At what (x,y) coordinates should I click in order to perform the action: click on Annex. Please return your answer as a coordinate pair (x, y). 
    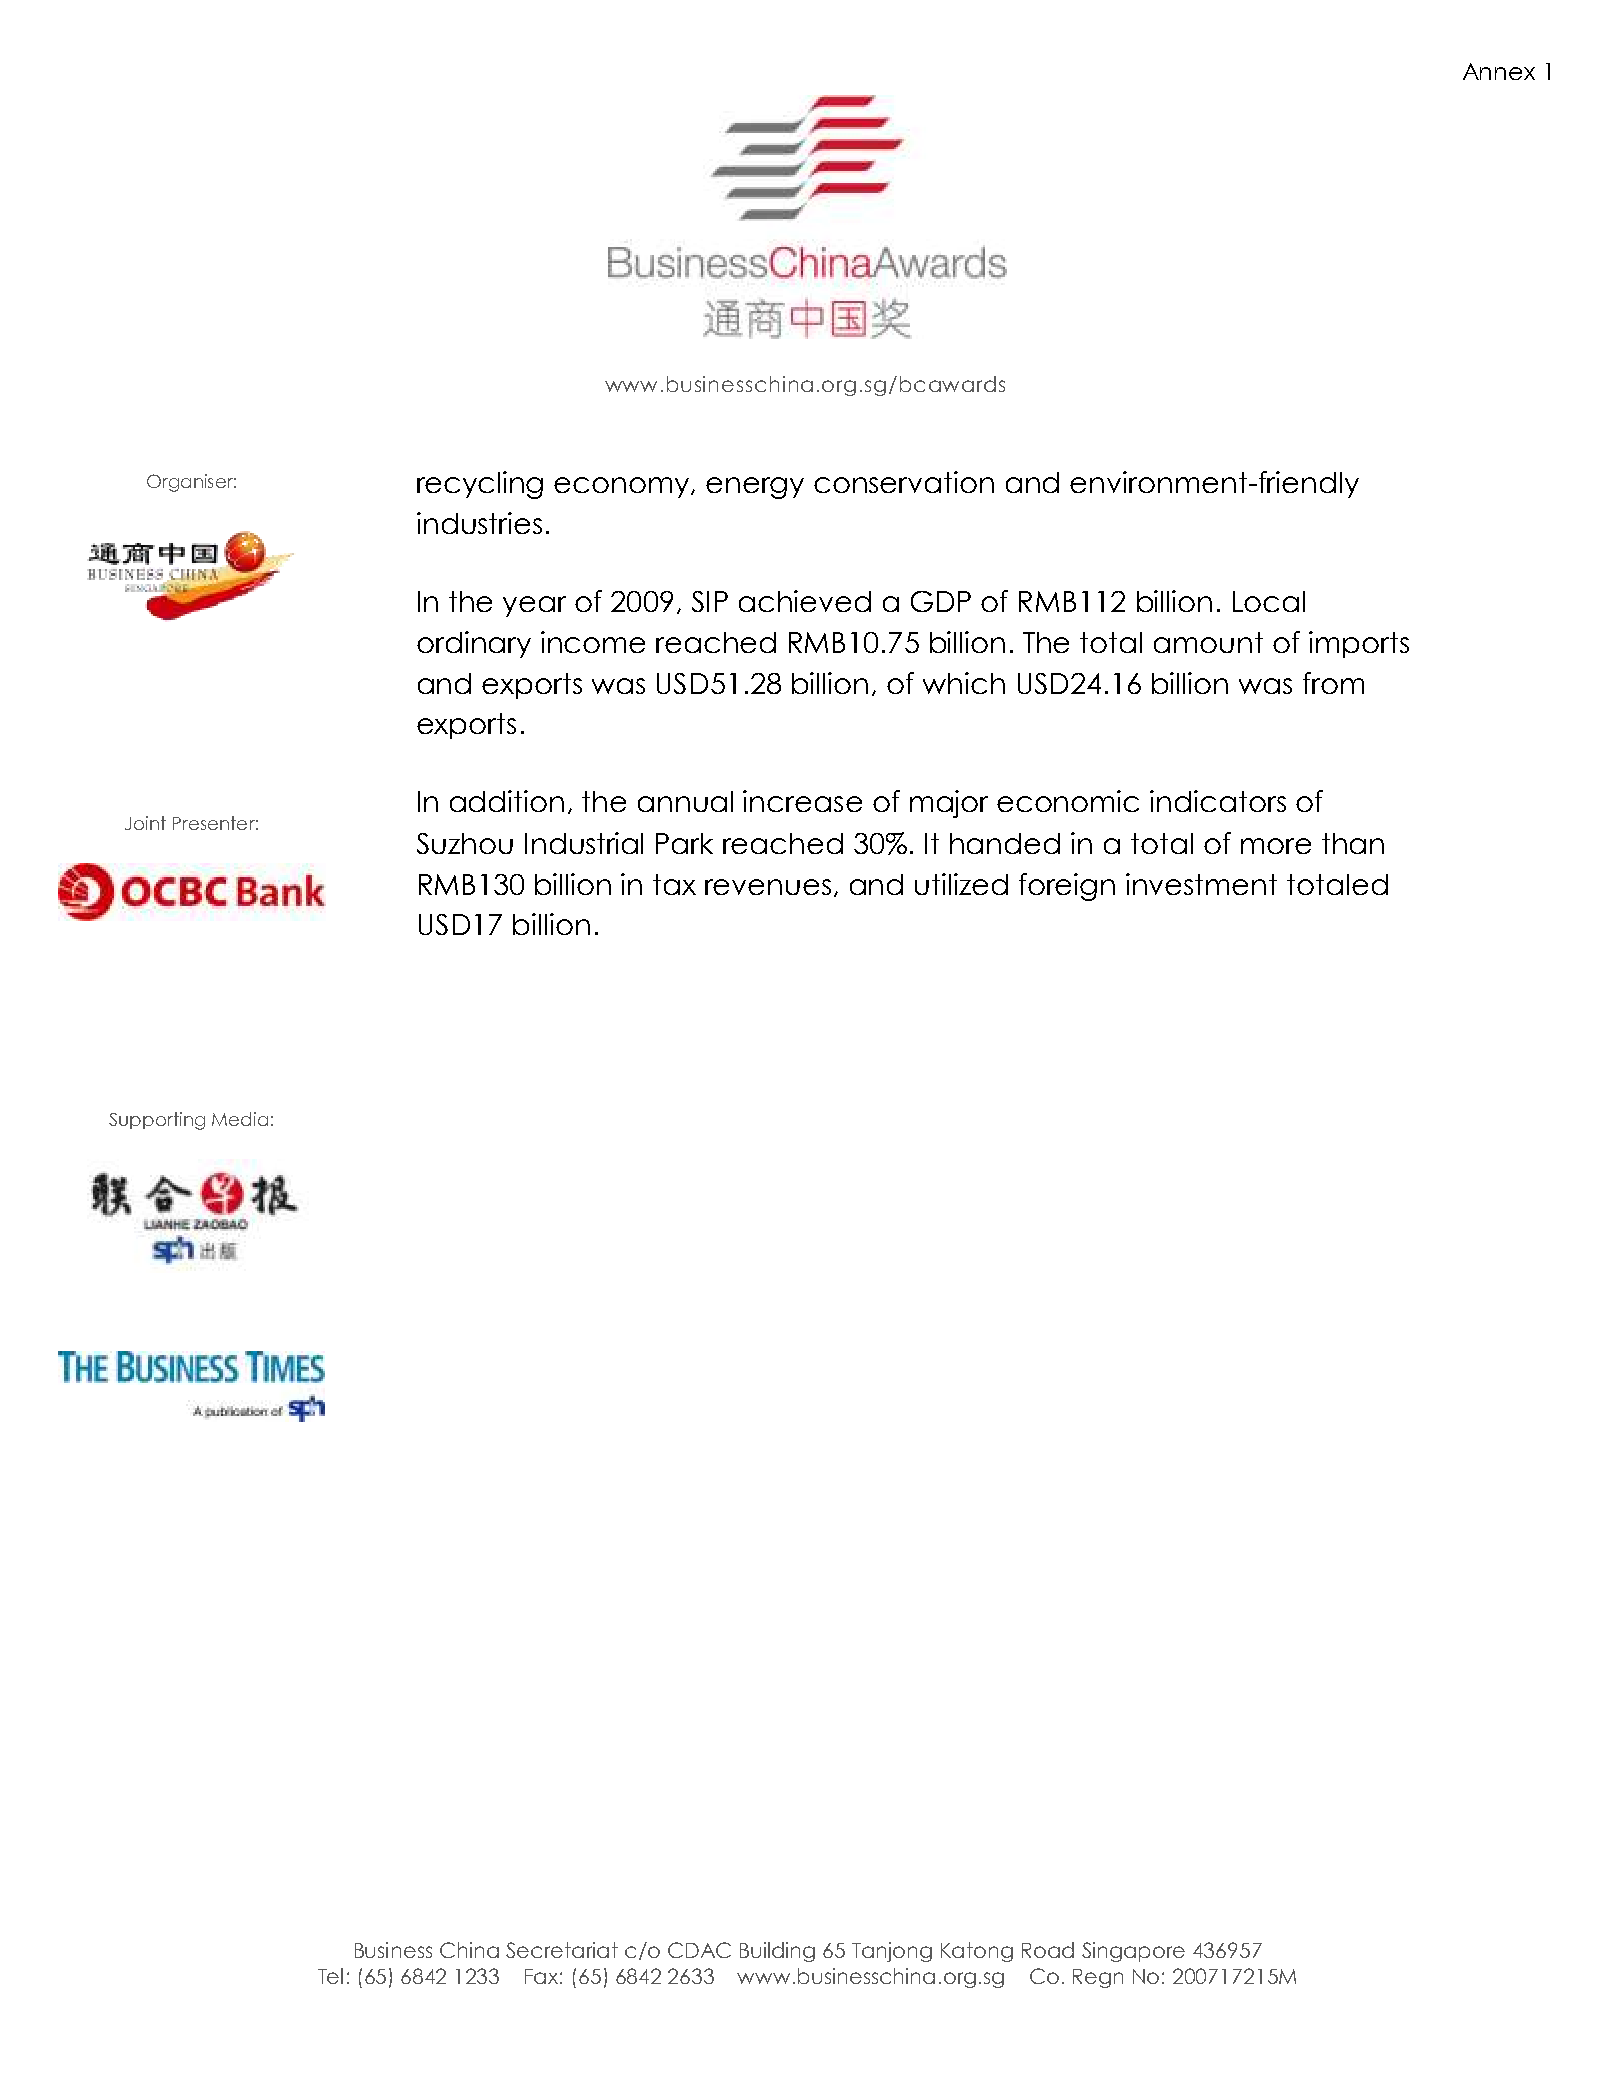
    Looking at the image, I should click on (1499, 71).
